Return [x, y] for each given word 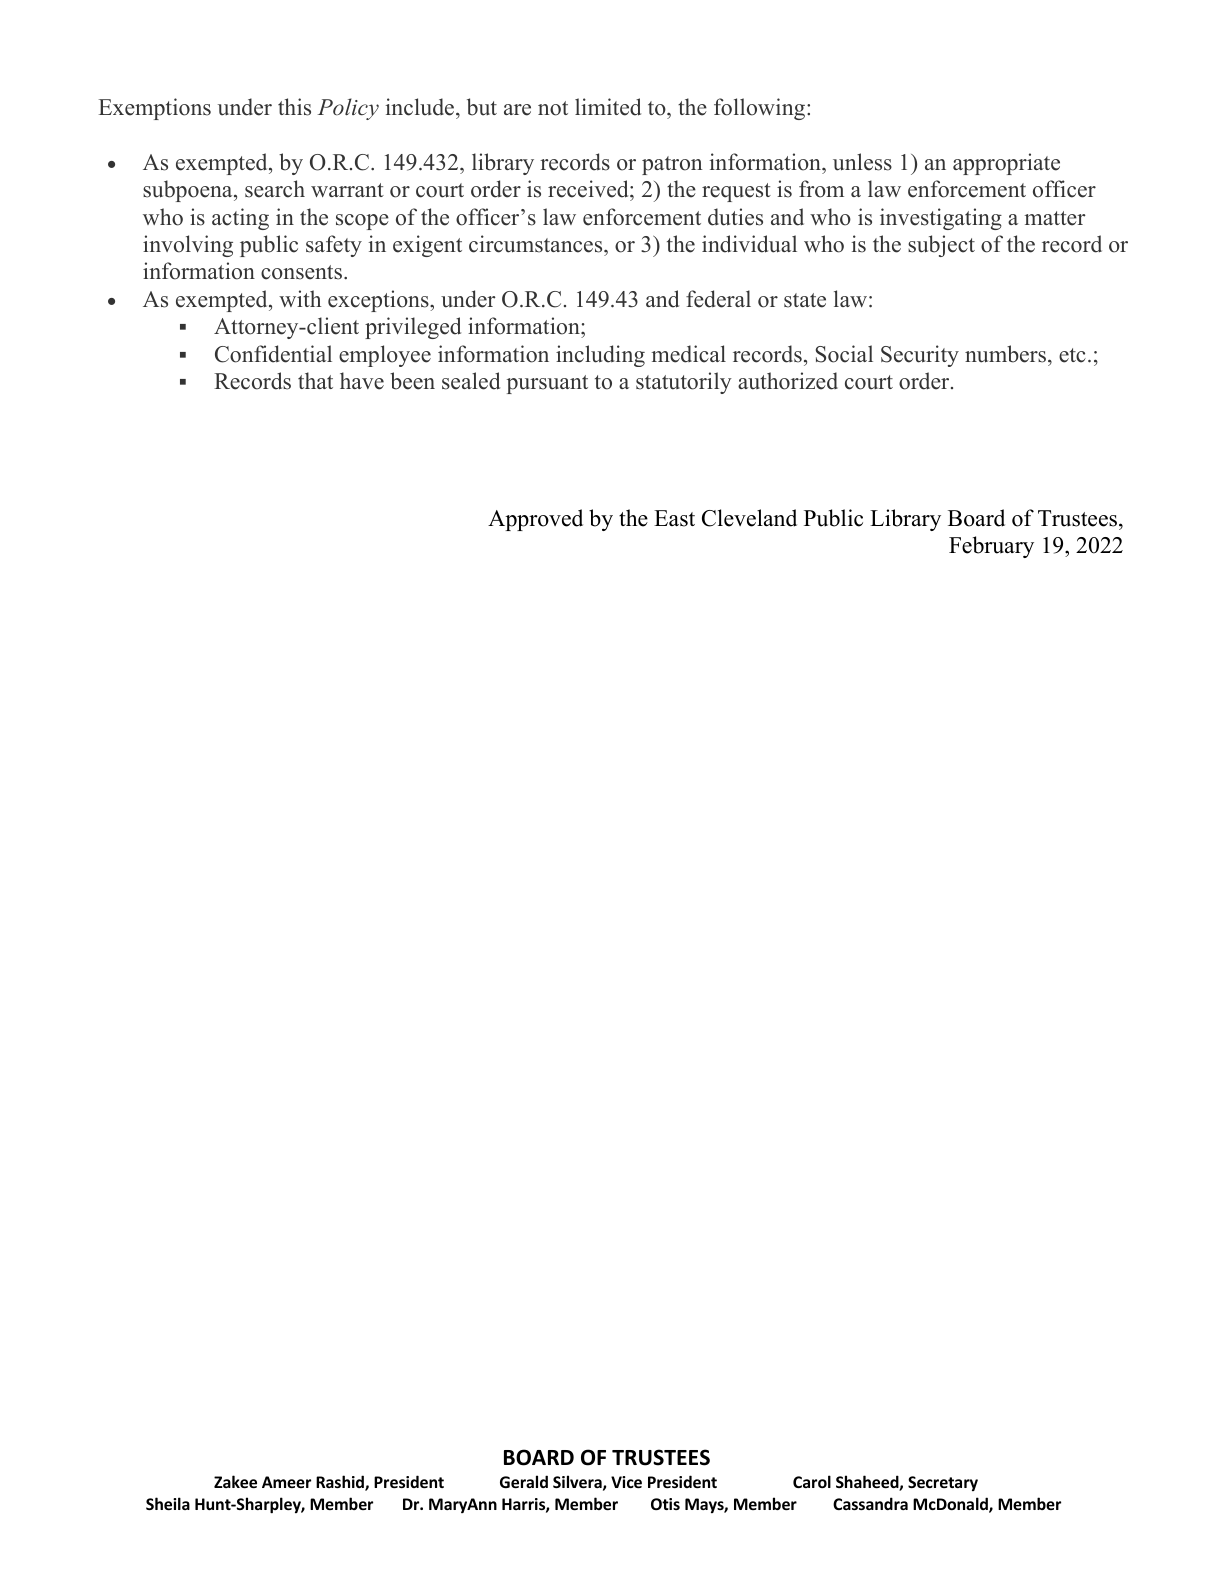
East [674, 518]
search [275, 189]
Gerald [524, 1481]
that [315, 380]
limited [608, 107]
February [991, 547]
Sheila [168, 1503]
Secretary [943, 1483]
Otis [665, 1504]
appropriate [1006, 164]
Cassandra [870, 1503]
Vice [626, 1482]
